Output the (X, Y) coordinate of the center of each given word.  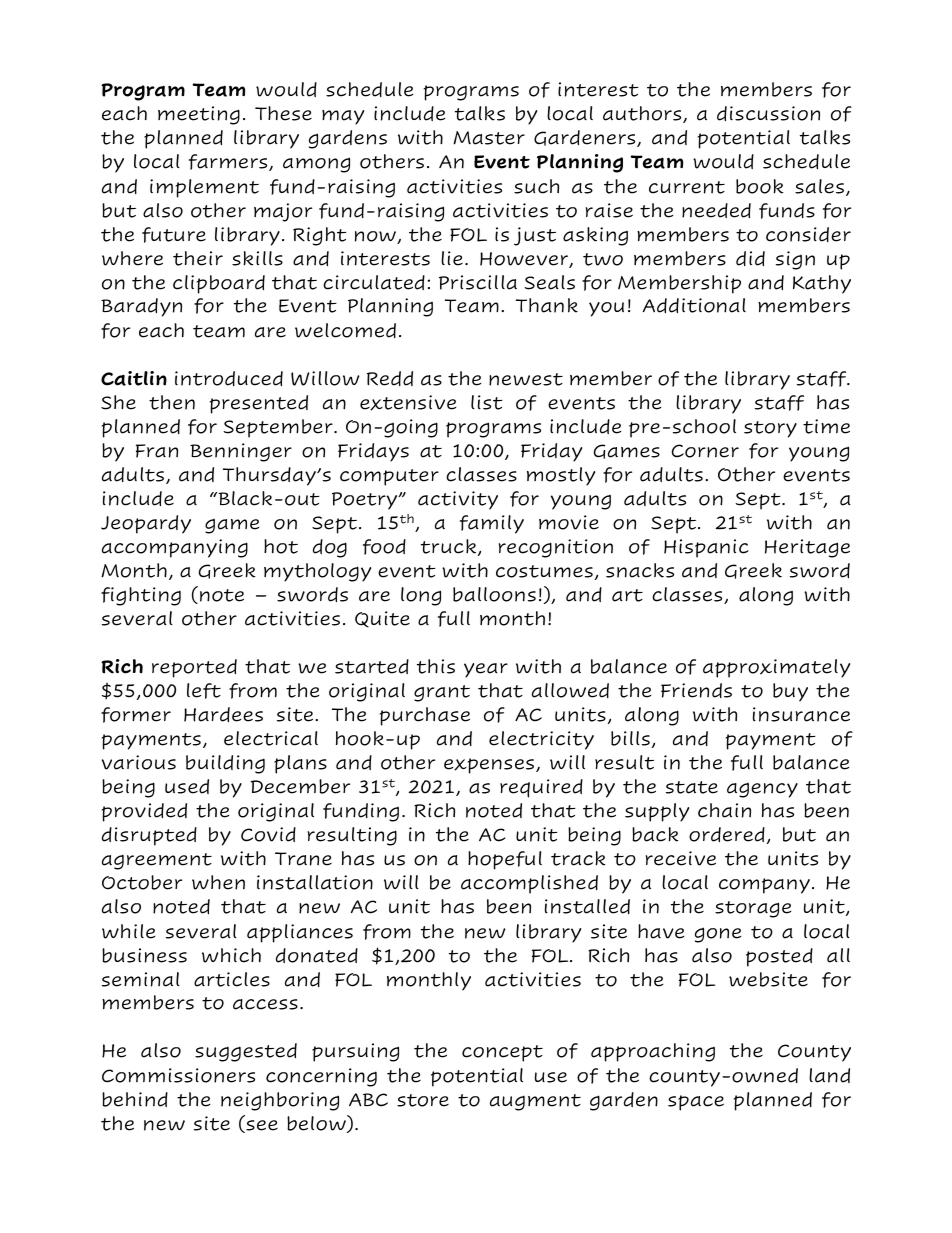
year (486, 670)
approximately (776, 668)
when (218, 882)
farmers (229, 162)
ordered (727, 834)
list (487, 402)
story (770, 429)
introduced (229, 378)
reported (194, 668)
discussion (768, 113)
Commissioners (178, 1075)
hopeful (505, 860)
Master (489, 138)
